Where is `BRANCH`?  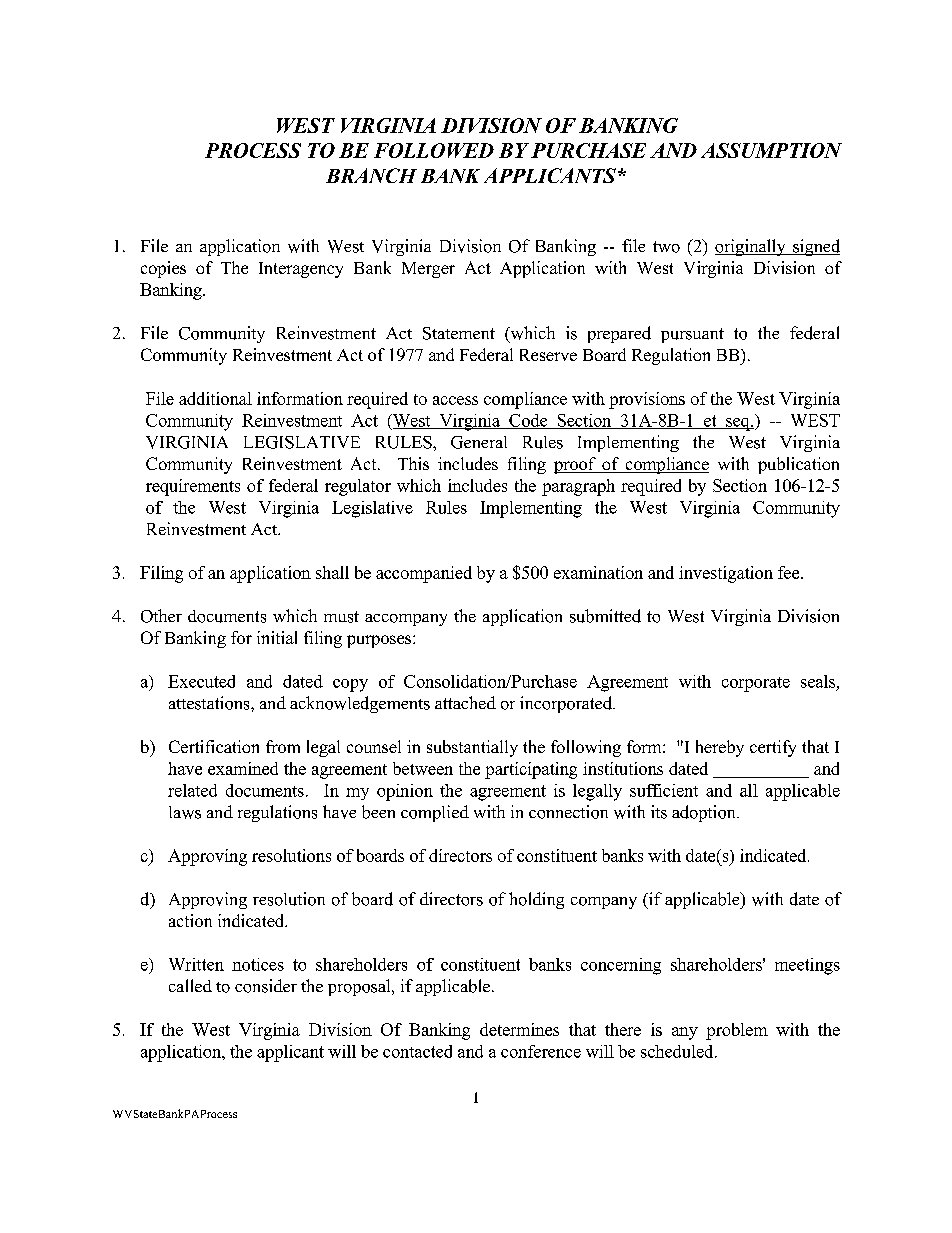
BRANCH is located at coordinates (371, 175).
